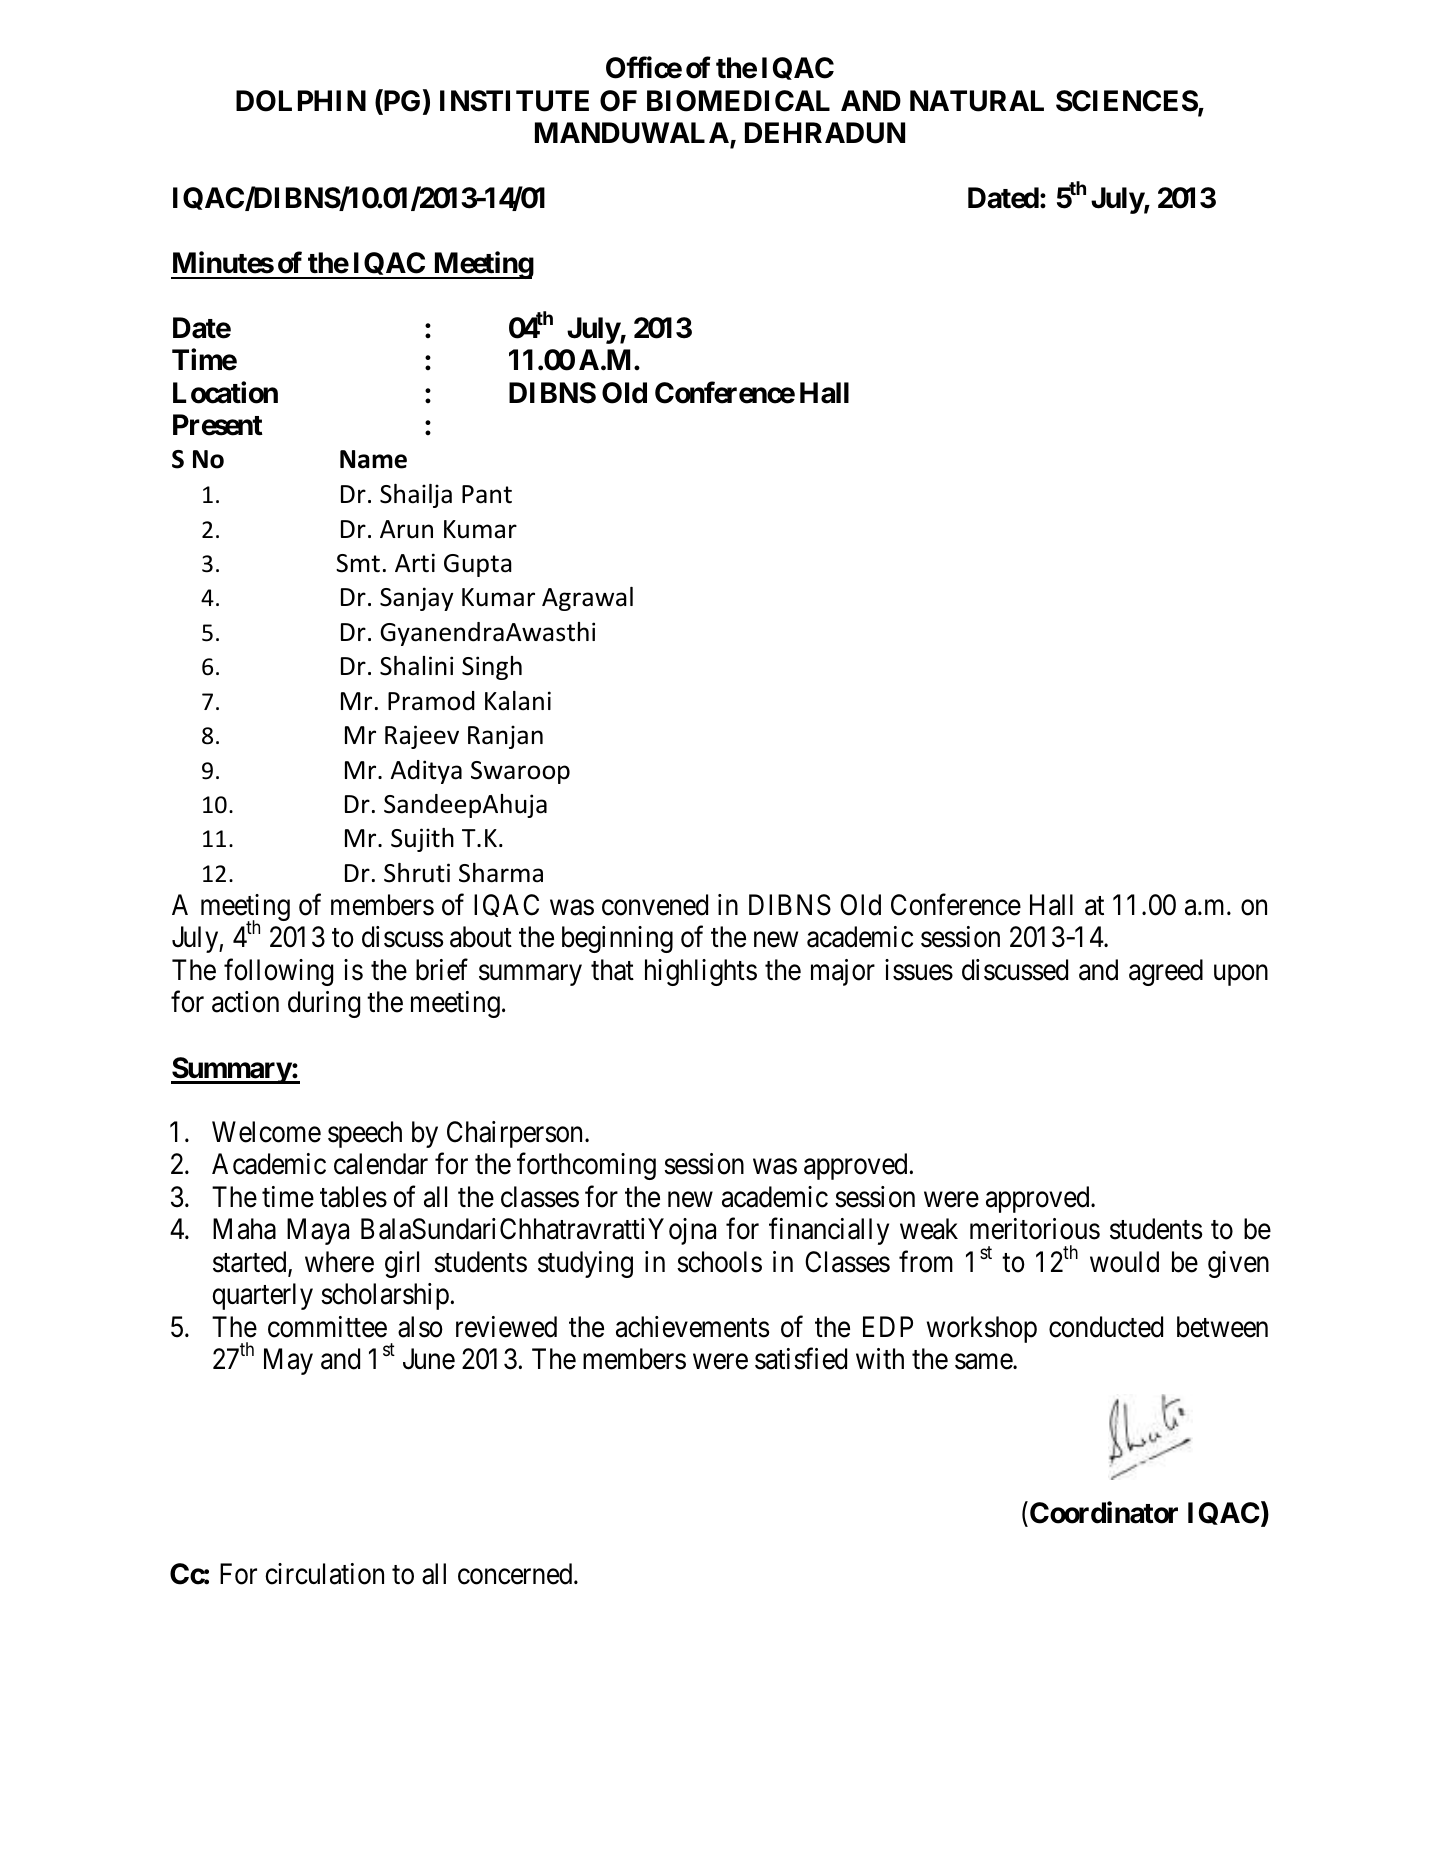  I want to click on NATURAL, so click(977, 101).
